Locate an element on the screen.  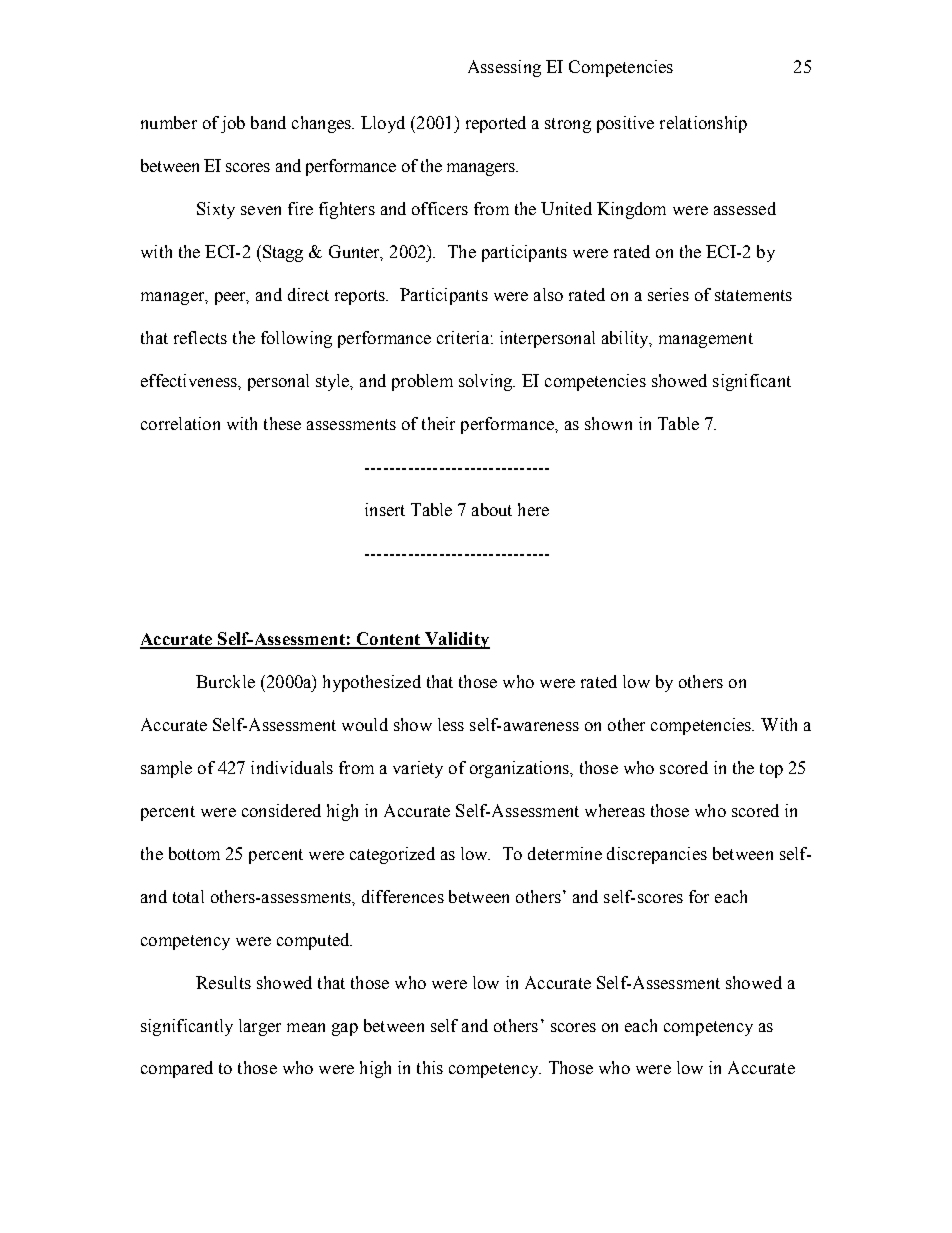
reported is located at coordinates (496, 124).
